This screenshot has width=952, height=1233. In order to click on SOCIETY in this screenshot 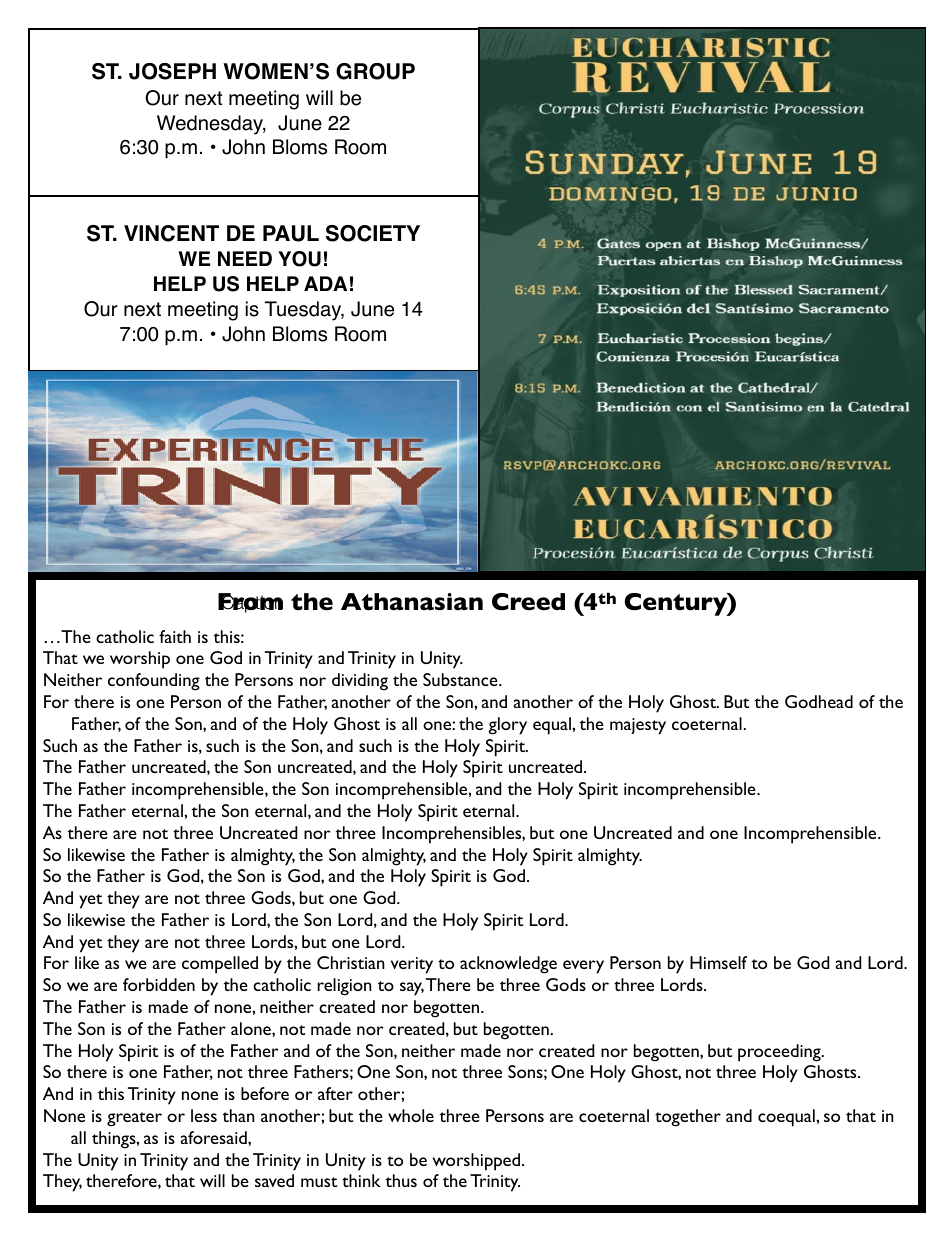, I will do `click(373, 233)`.
